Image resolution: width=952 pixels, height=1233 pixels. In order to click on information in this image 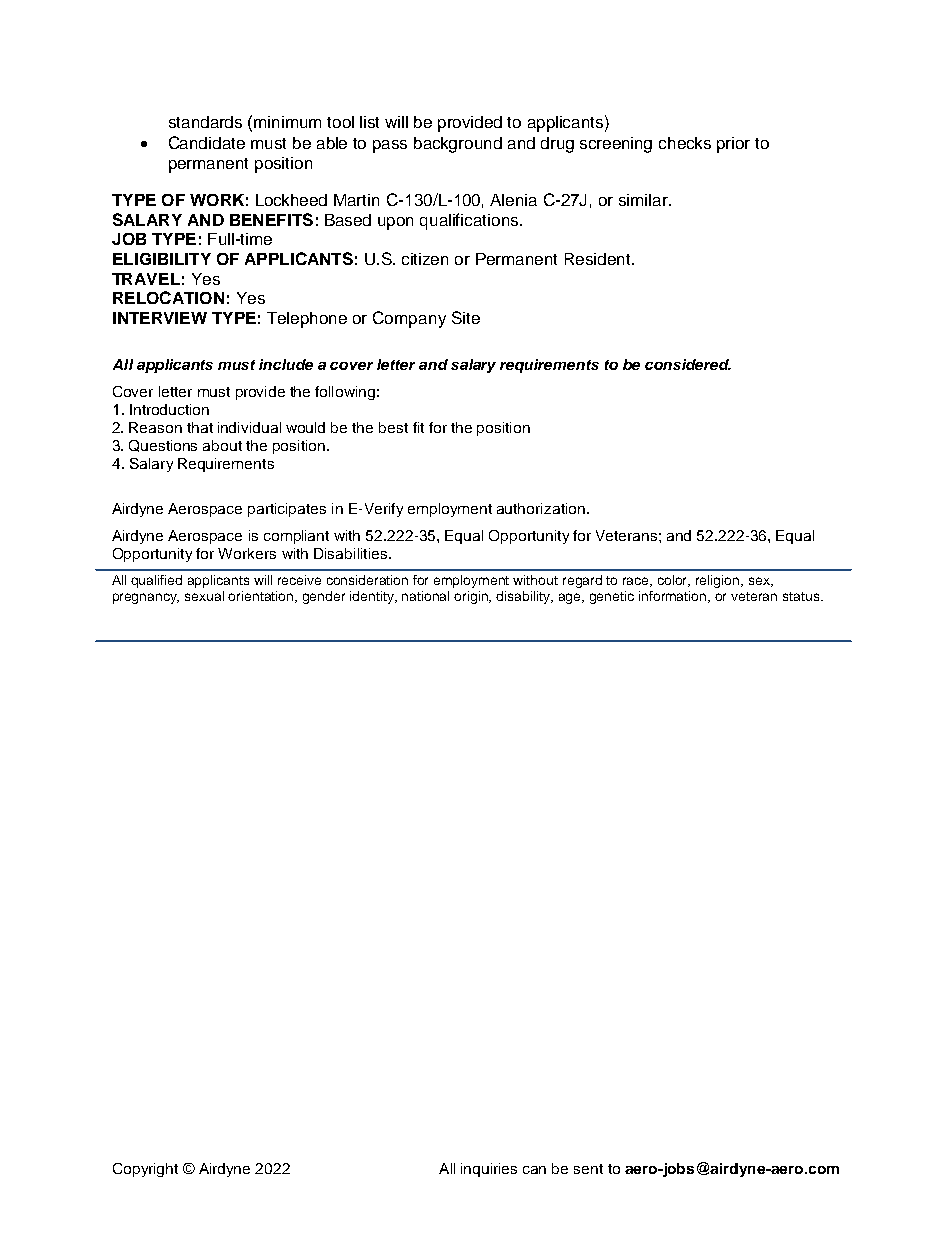, I will do `click(674, 597)`.
